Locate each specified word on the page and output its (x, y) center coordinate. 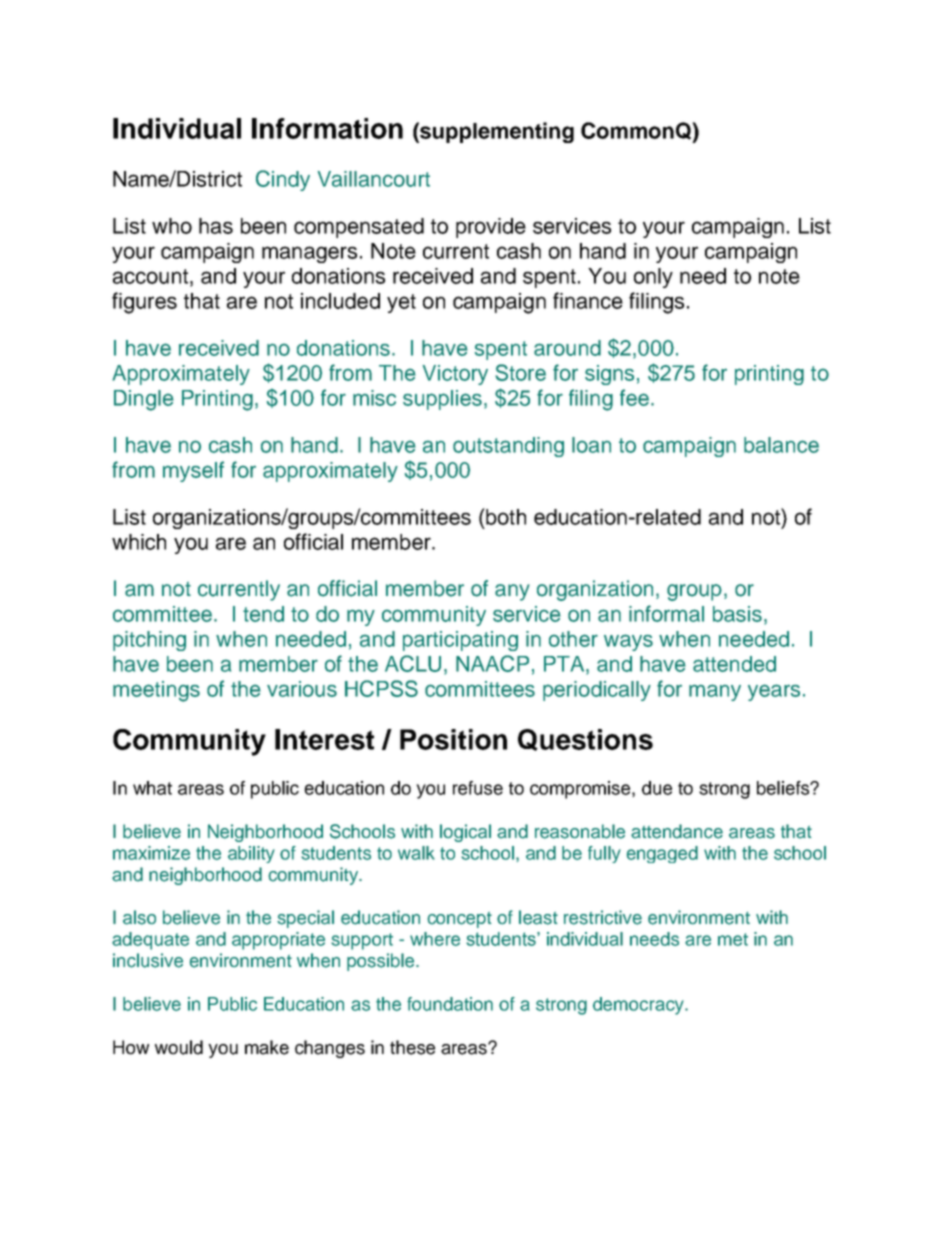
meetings (156, 691)
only (653, 278)
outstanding (508, 447)
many (715, 692)
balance (781, 445)
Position (453, 739)
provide (491, 228)
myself (193, 471)
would (179, 1047)
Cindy (283, 180)
